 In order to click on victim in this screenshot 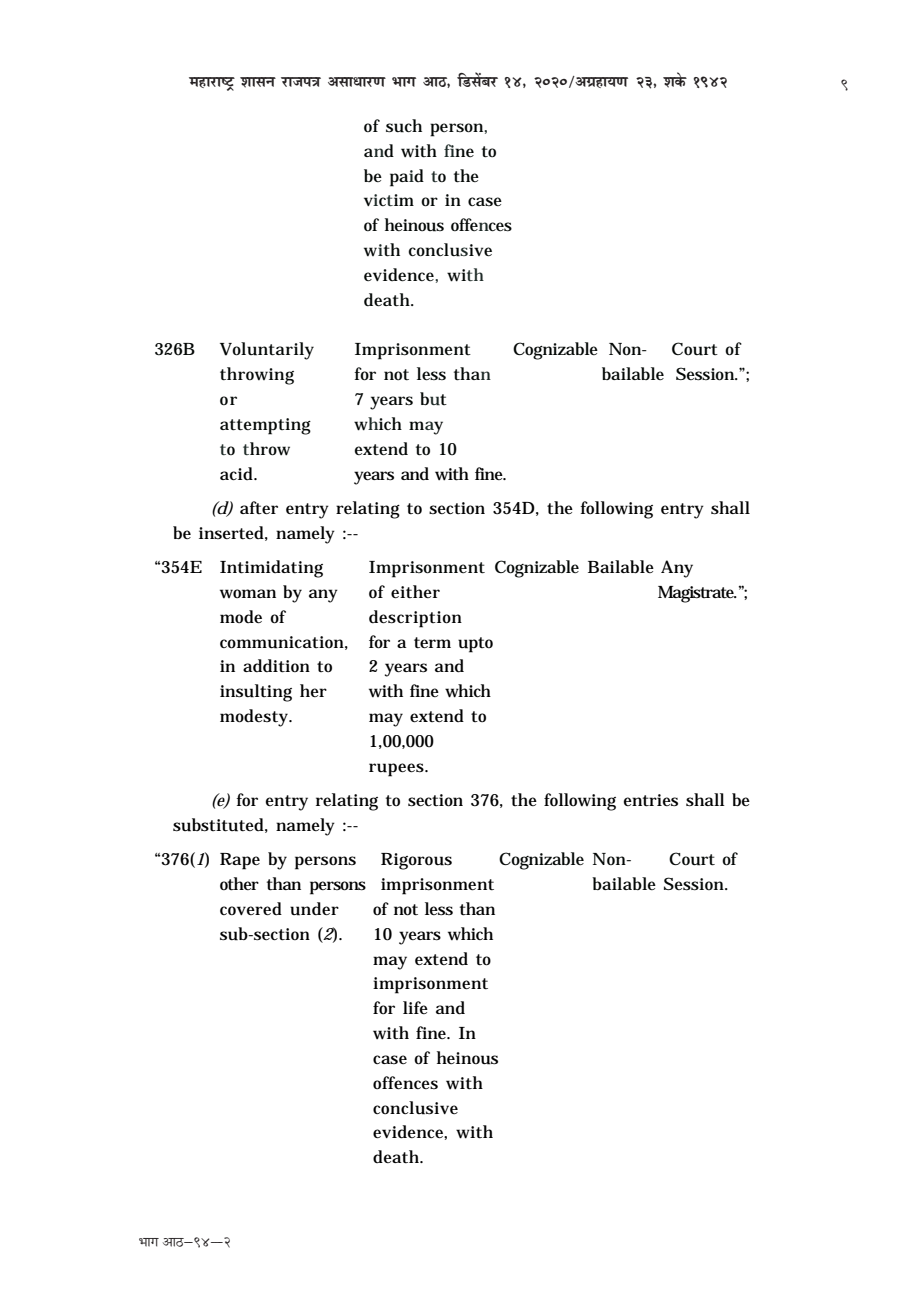, I will do `click(389, 200)`.
